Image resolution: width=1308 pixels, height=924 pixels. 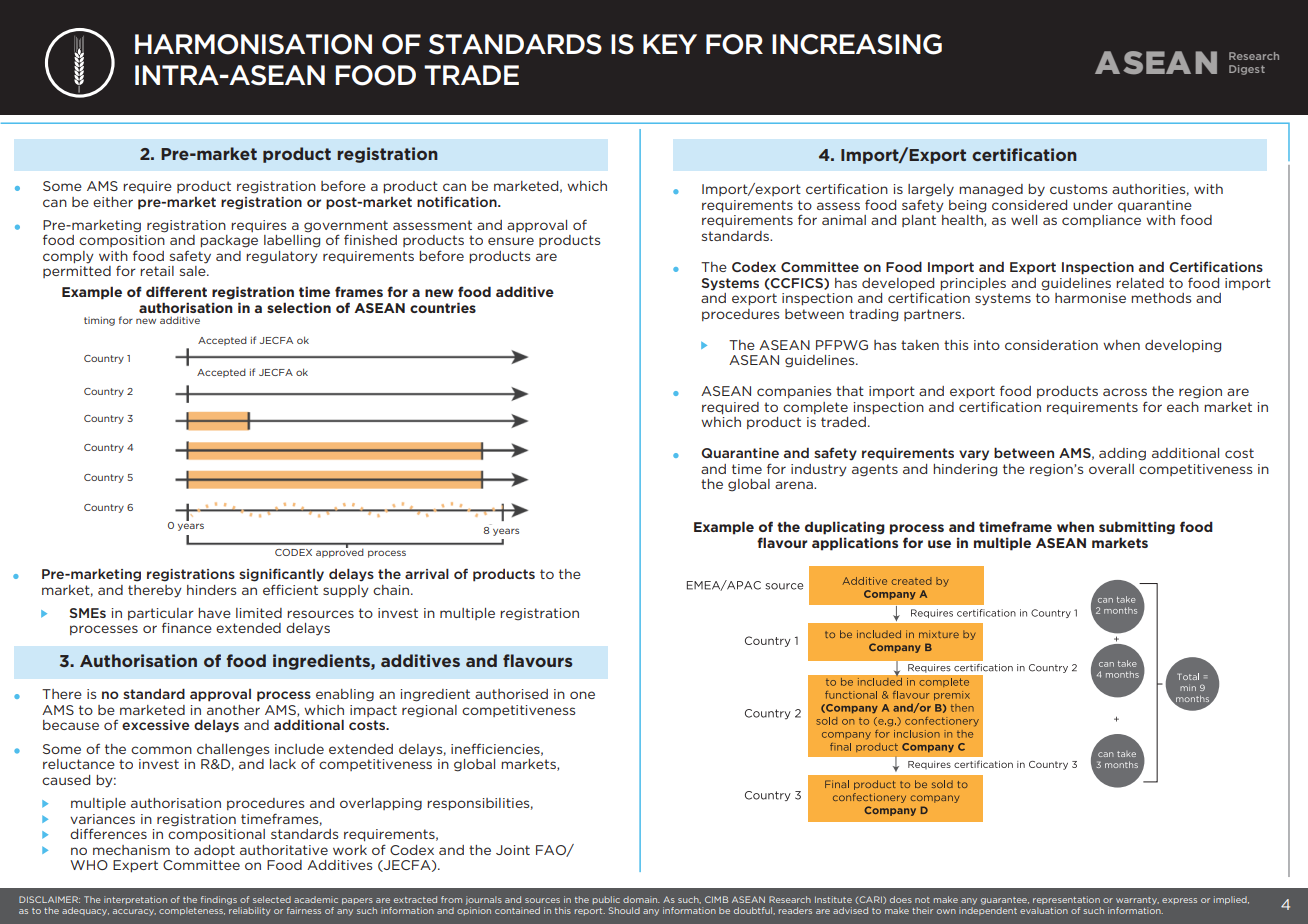 I want to click on representation, so click(x=1066, y=900).
